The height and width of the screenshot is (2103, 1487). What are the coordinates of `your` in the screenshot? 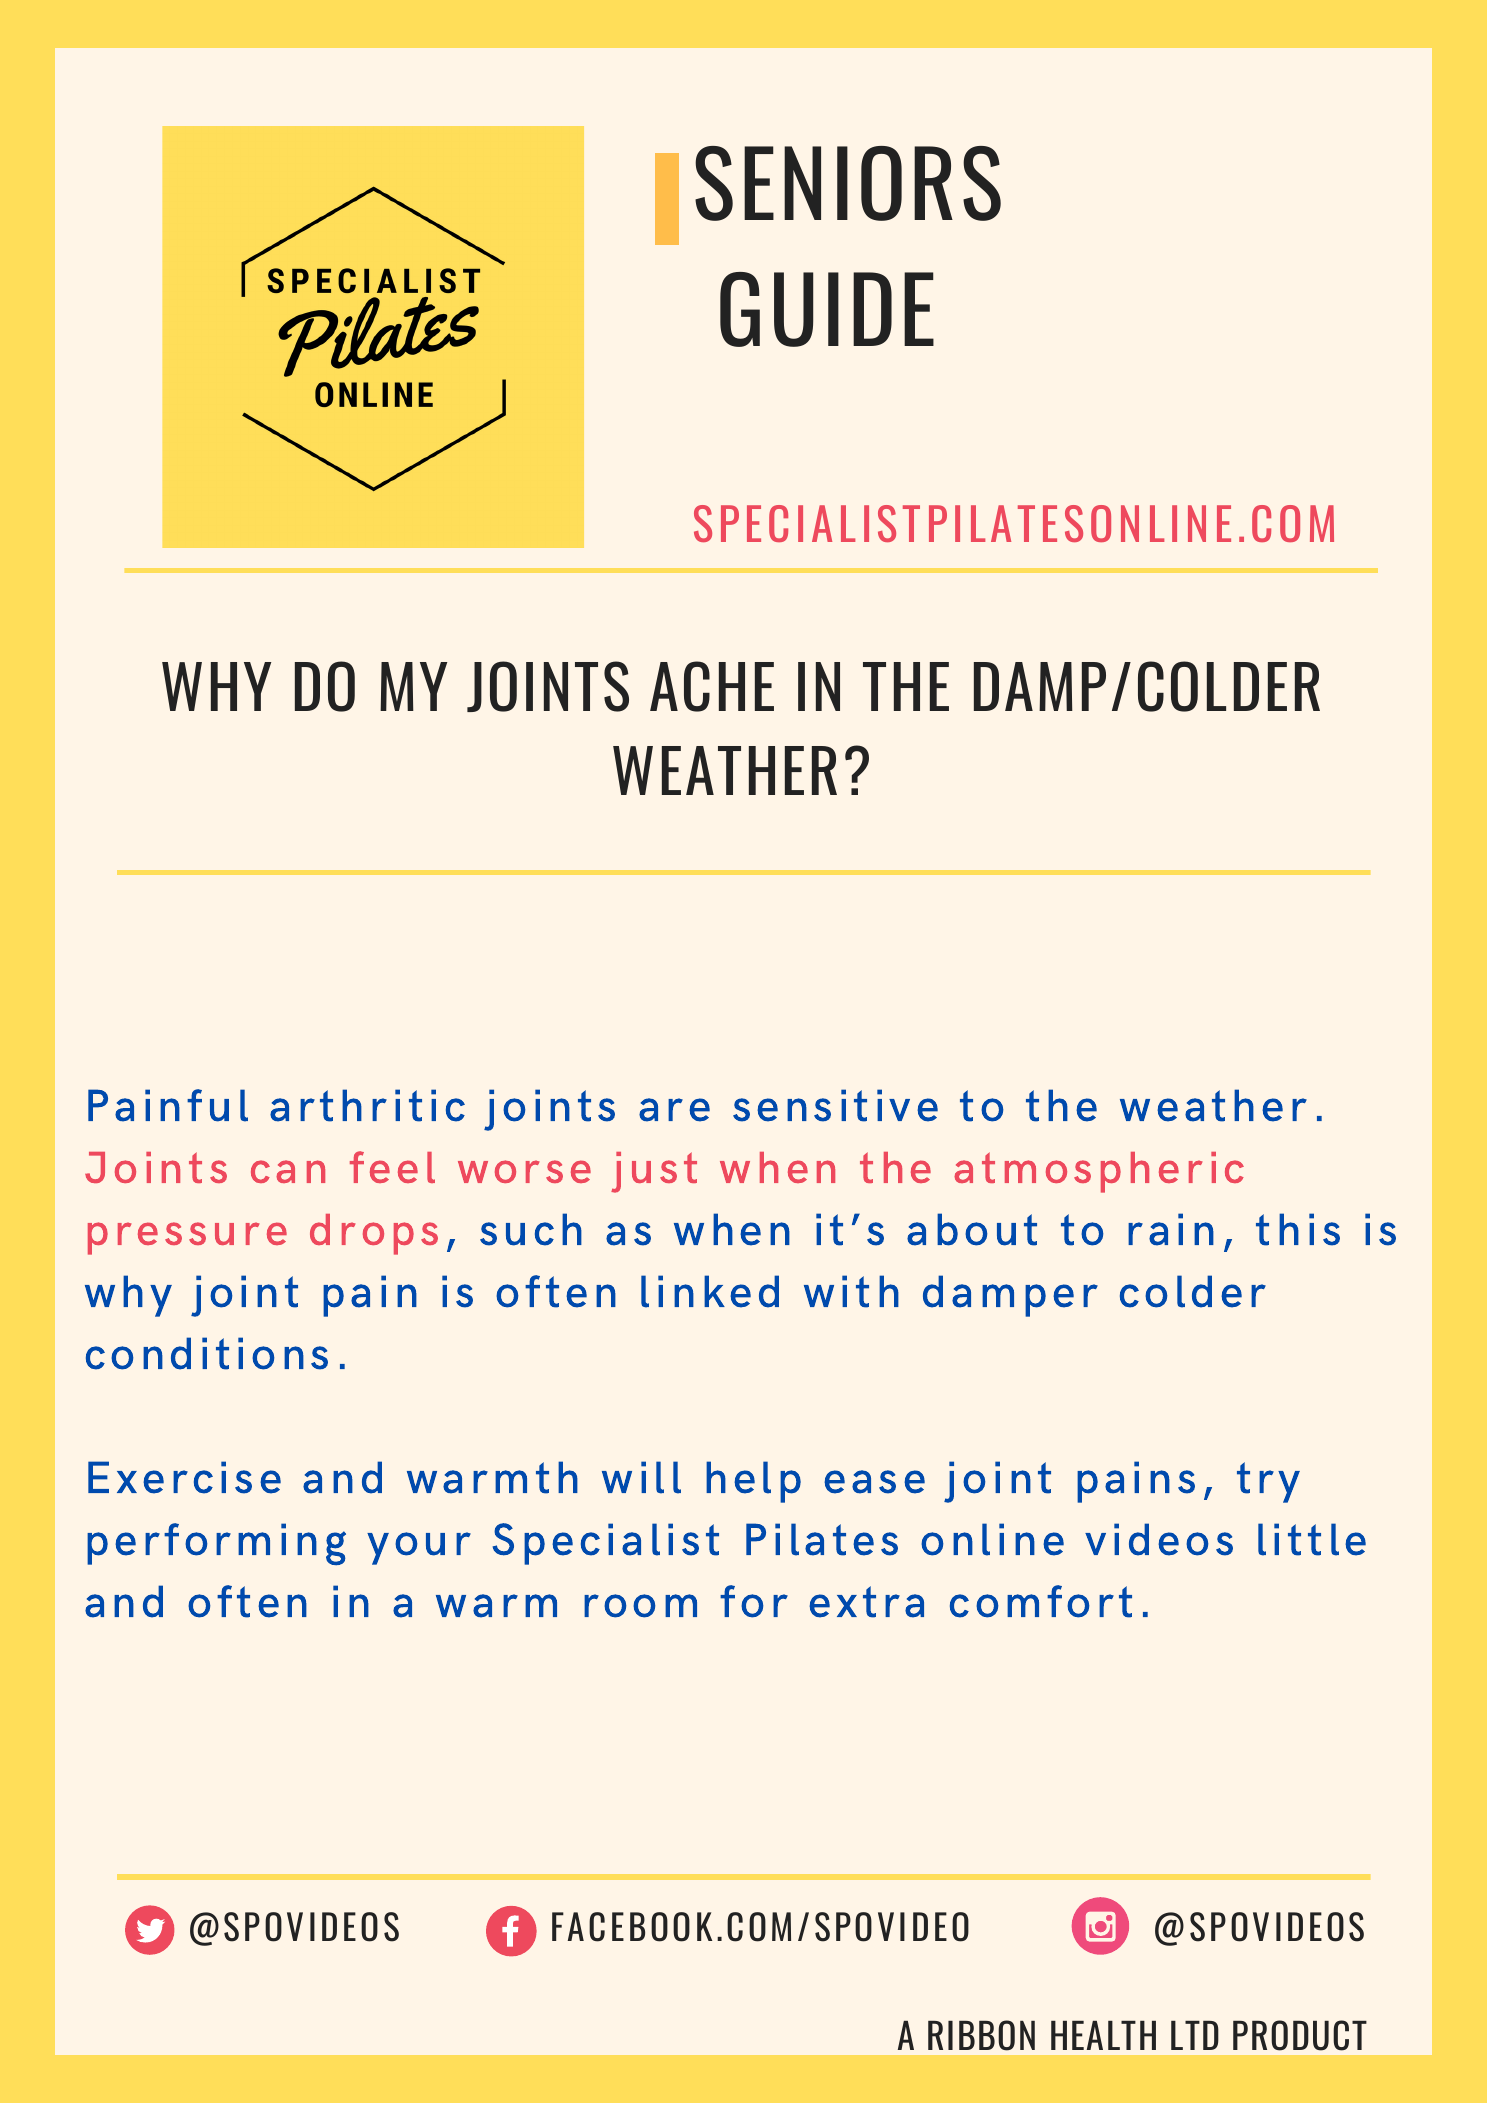 It's located at (419, 1548).
